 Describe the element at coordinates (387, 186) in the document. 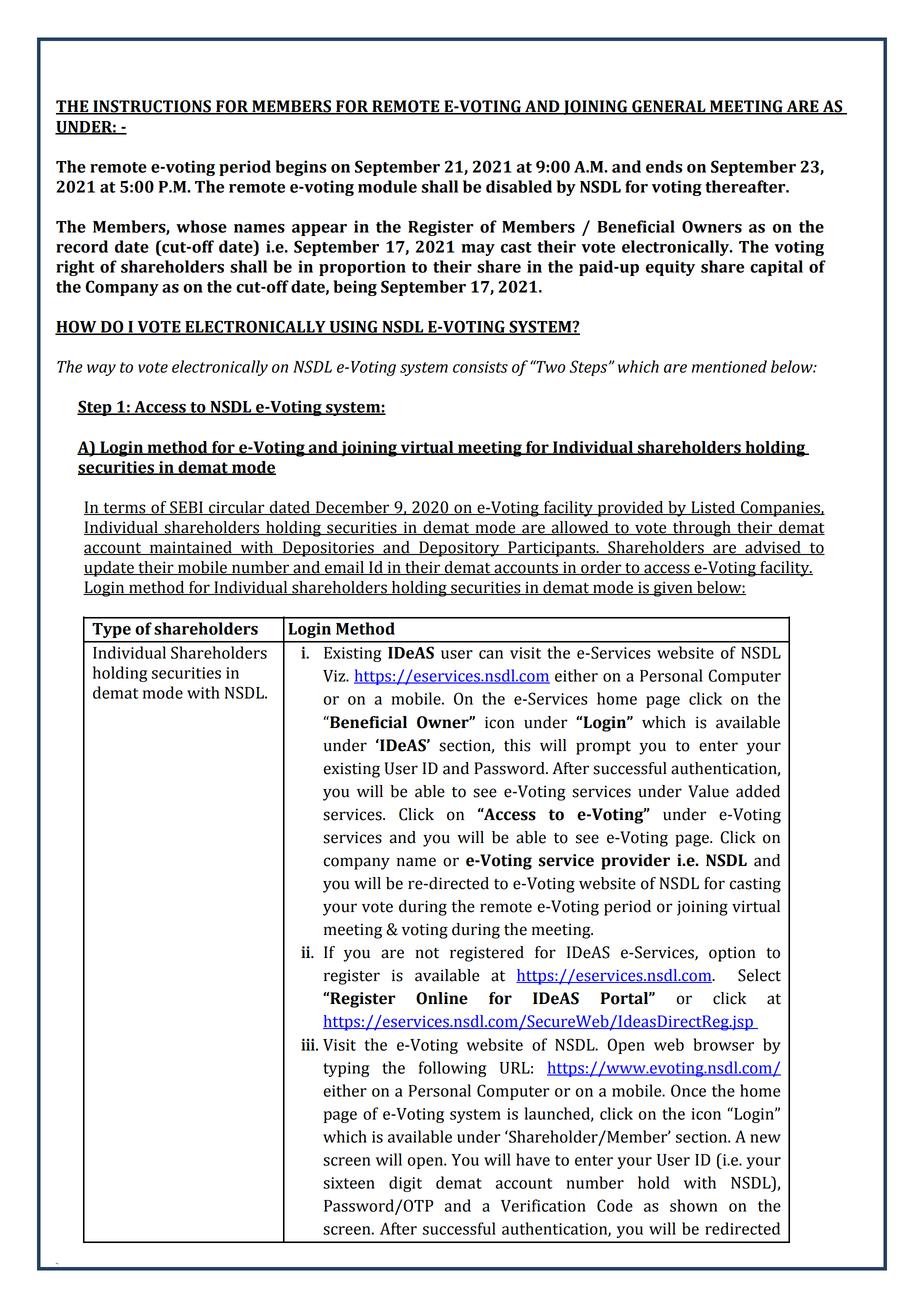

I see `module` at that location.
